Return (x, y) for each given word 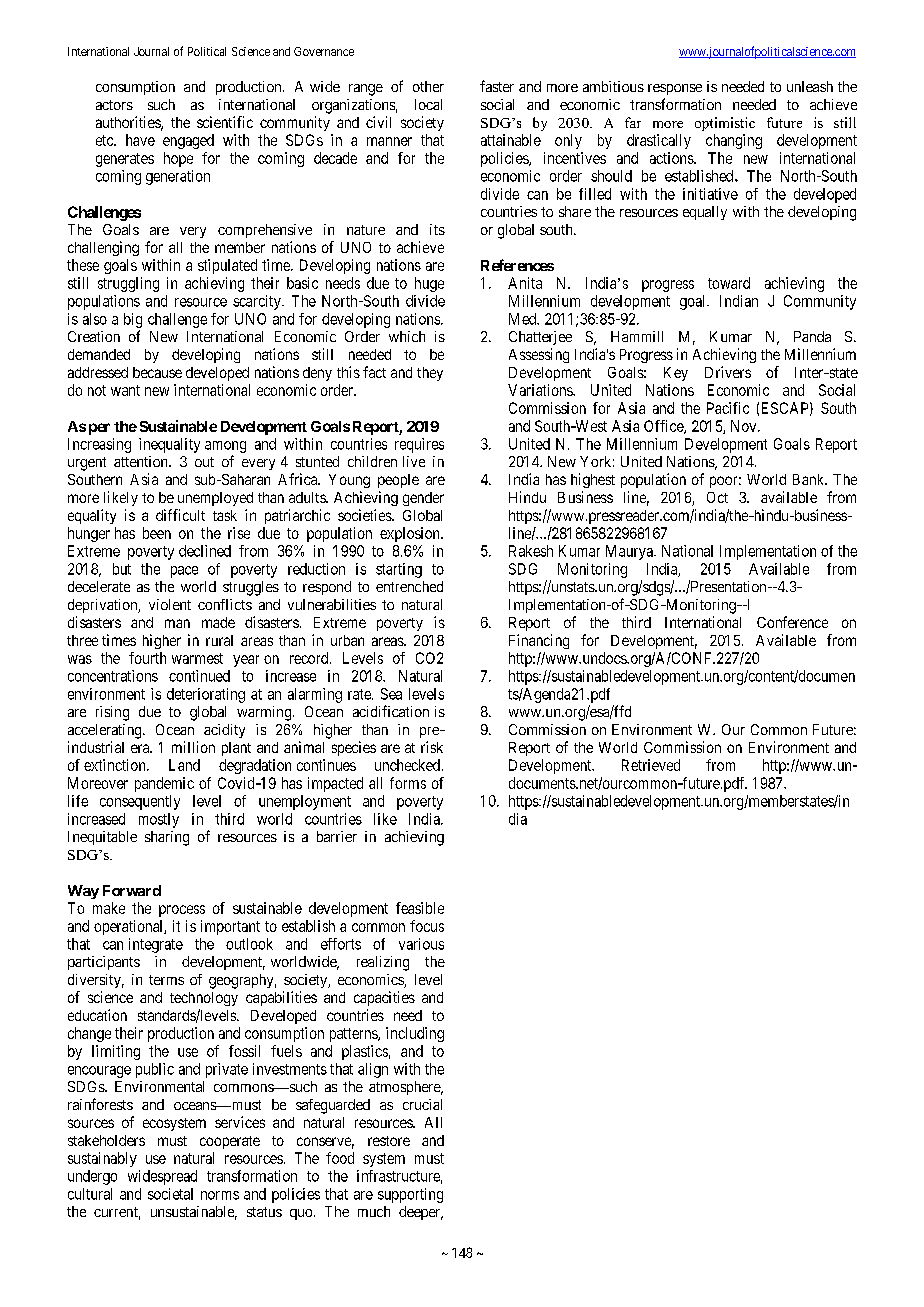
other (428, 86)
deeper (421, 1213)
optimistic (725, 124)
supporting (410, 1195)
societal (170, 1194)
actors (114, 105)
